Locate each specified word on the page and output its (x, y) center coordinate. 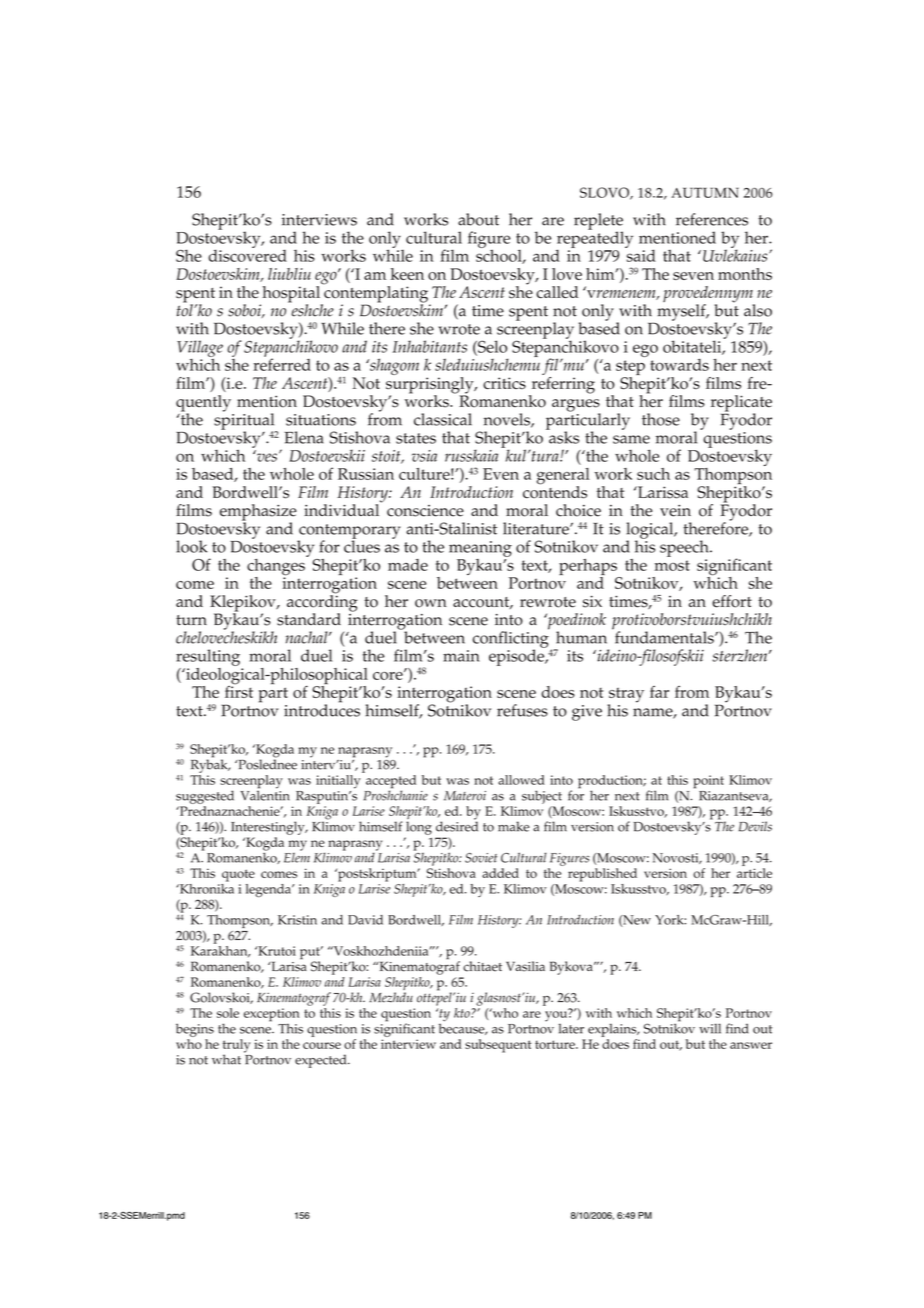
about (478, 219)
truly (237, 1047)
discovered (248, 254)
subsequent (498, 1046)
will (710, 1028)
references (712, 219)
